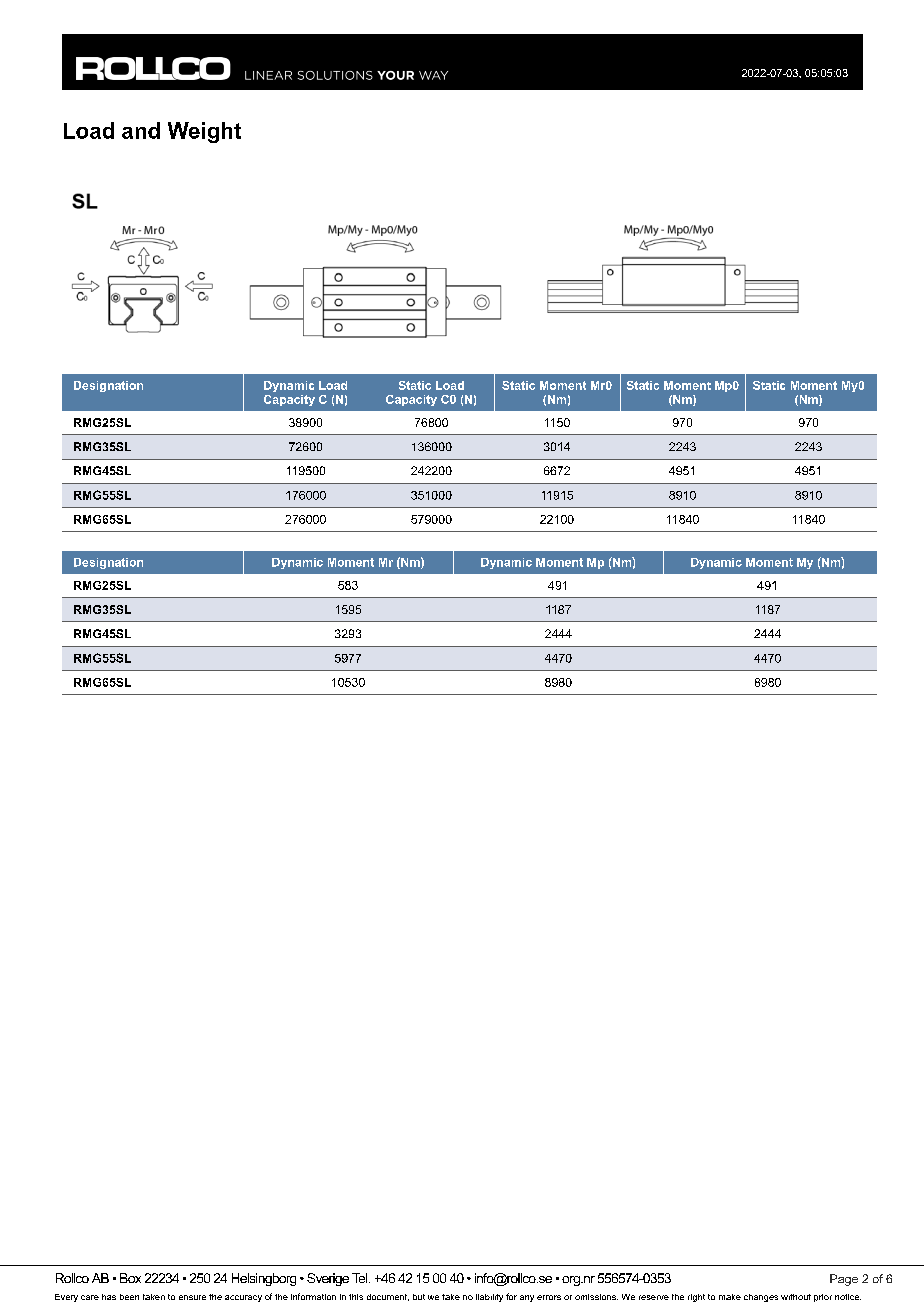 This screenshot has width=924, height=1308. Describe the element at coordinates (361, 1278) in the screenshot. I see `Tel` at that location.
